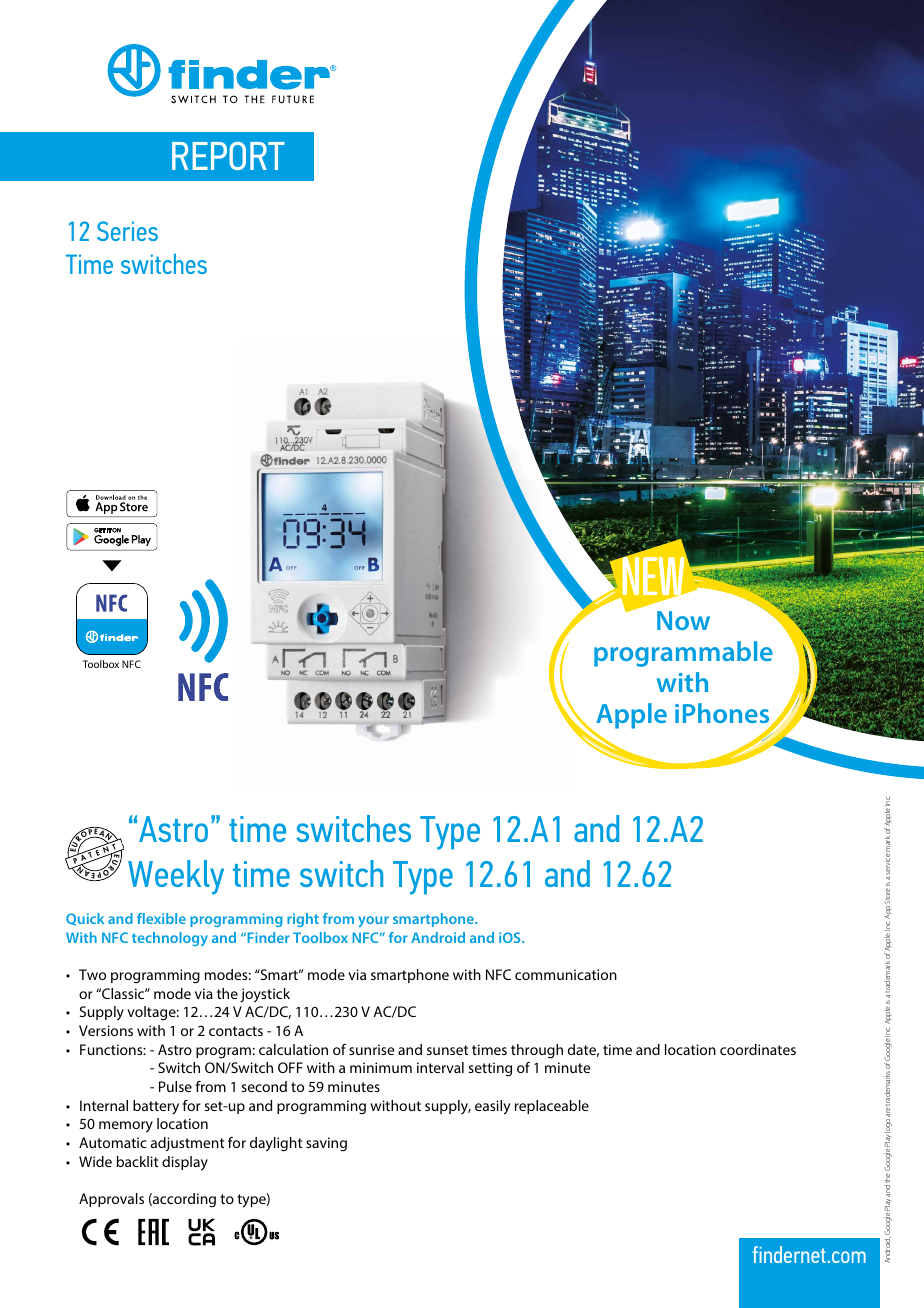 Image resolution: width=924 pixels, height=1308 pixels. I want to click on saving, so click(326, 1144).
